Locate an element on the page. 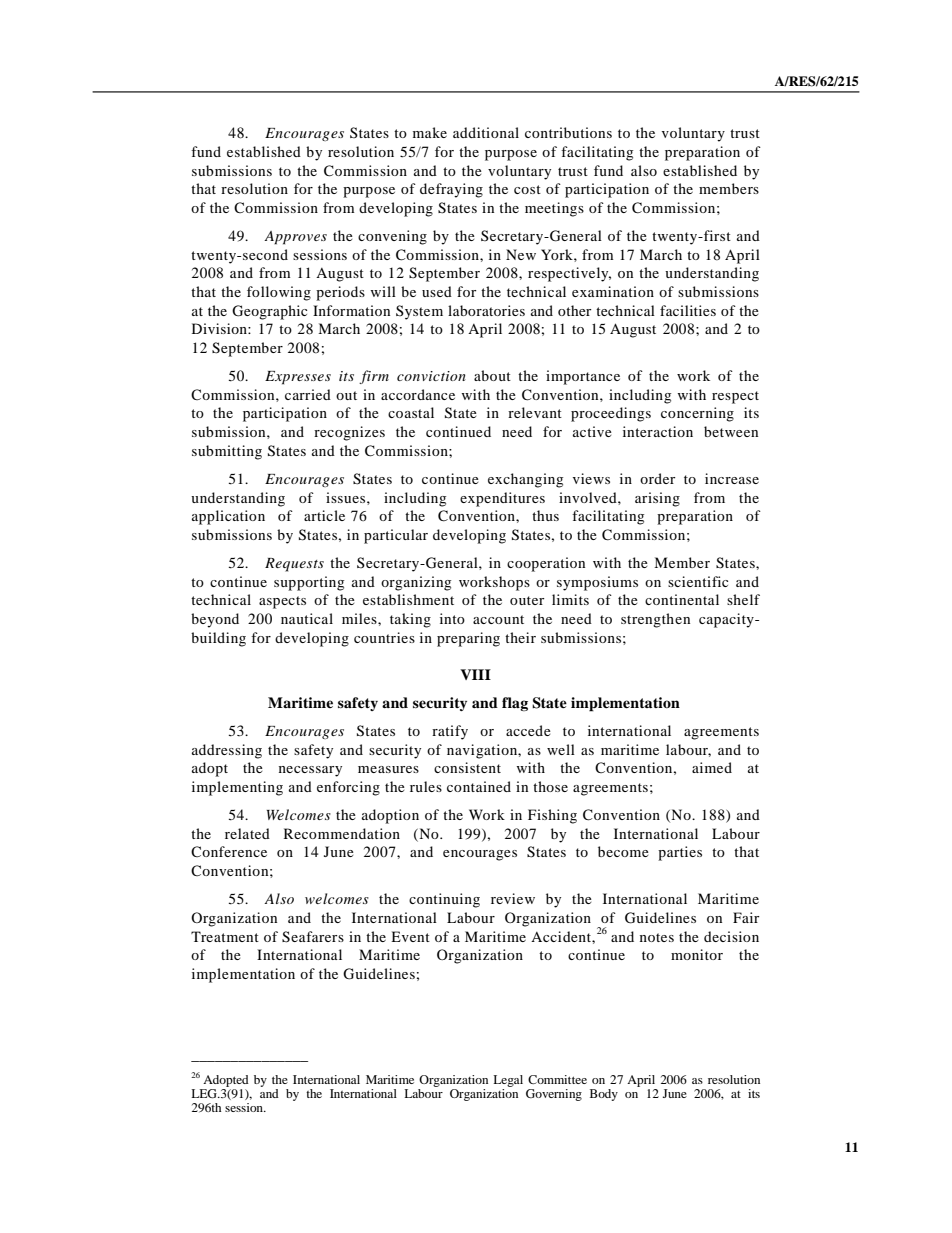 The width and height of the page is (952, 1233). additional is located at coordinates (486, 132).
